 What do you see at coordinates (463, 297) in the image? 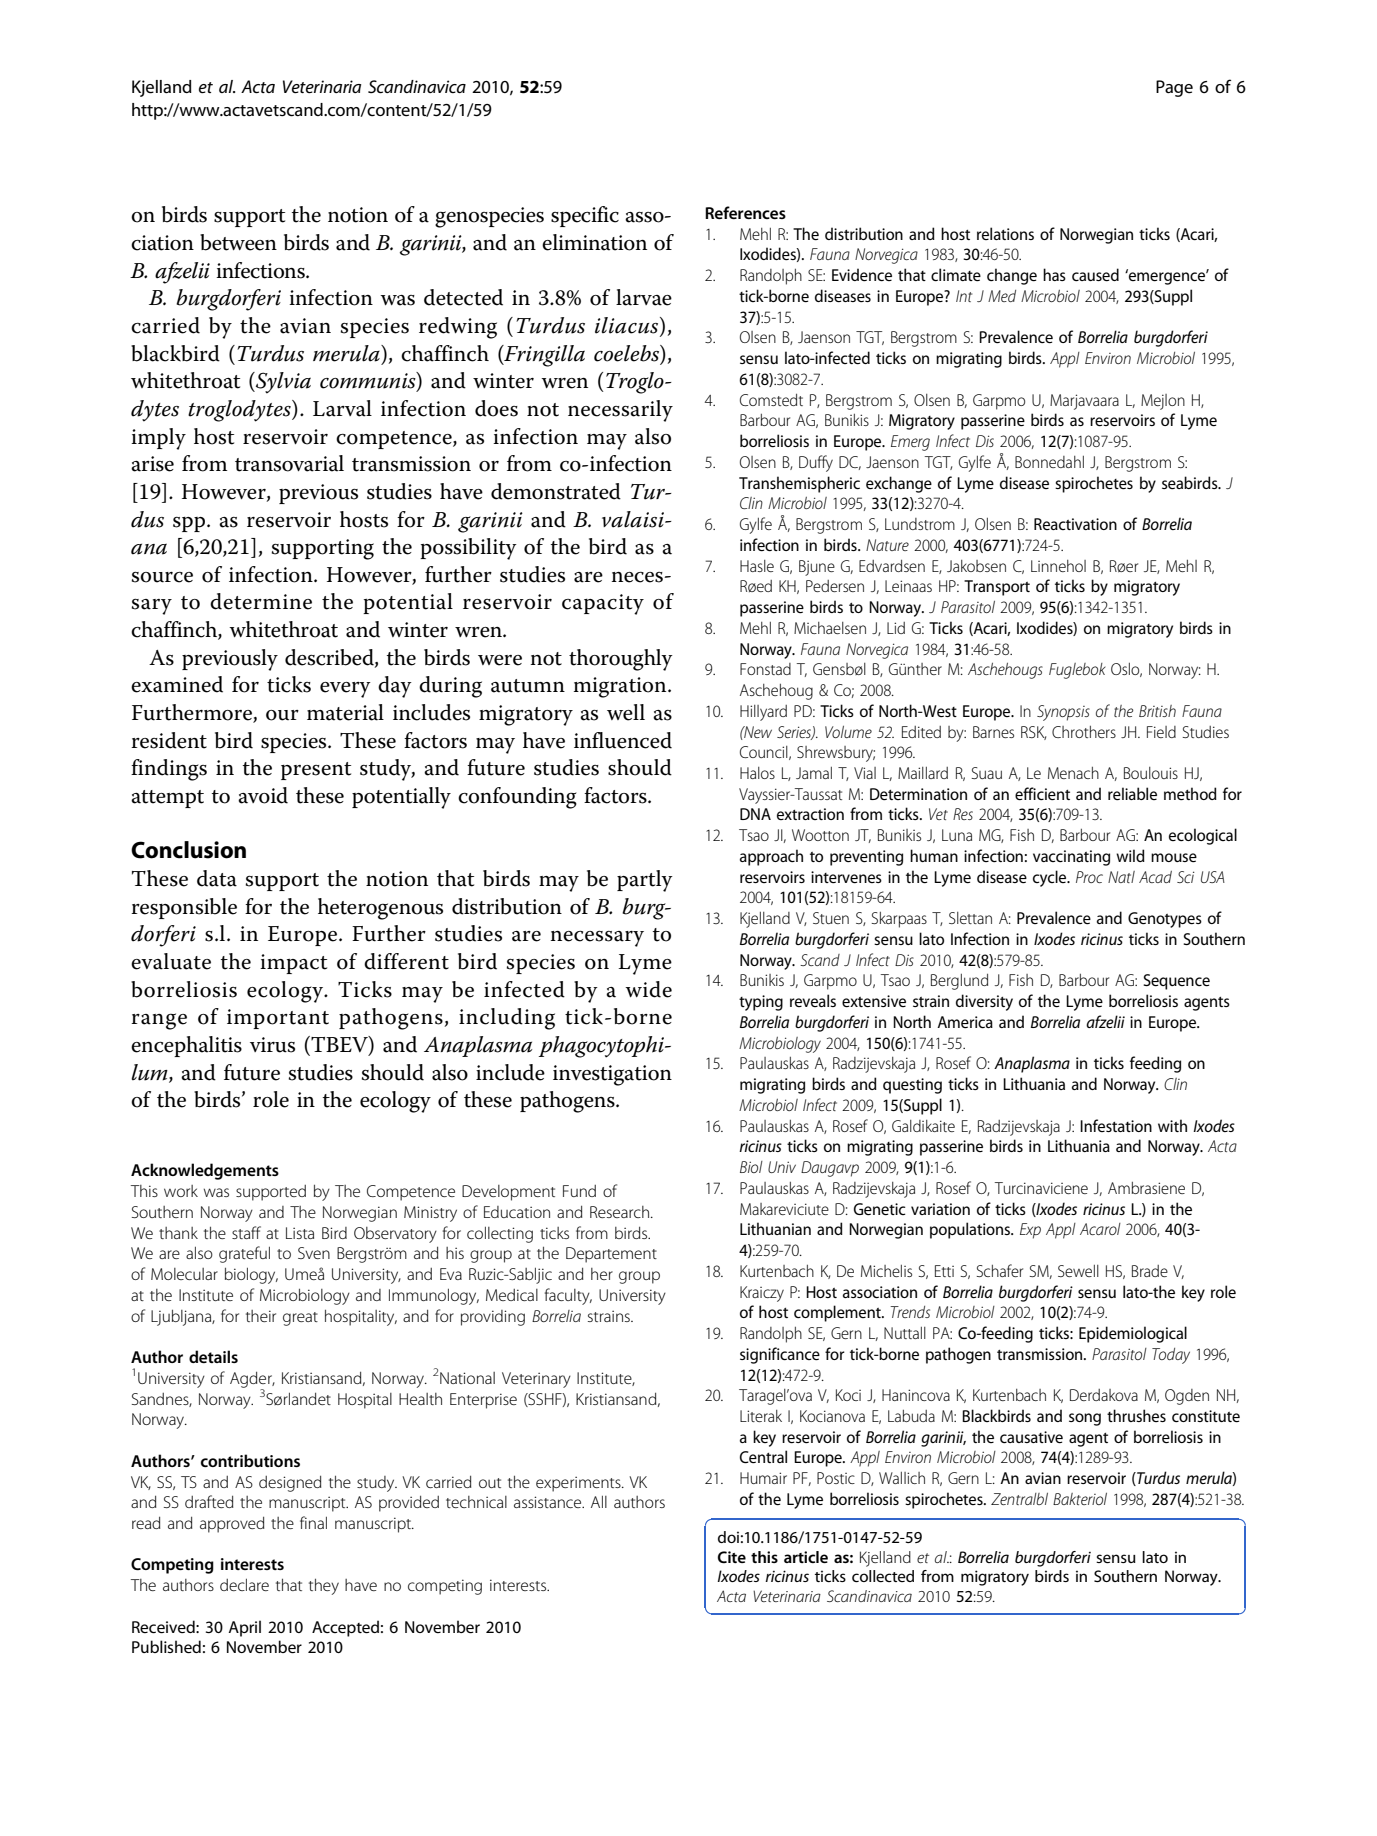
I see `detected` at bounding box center [463, 297].
